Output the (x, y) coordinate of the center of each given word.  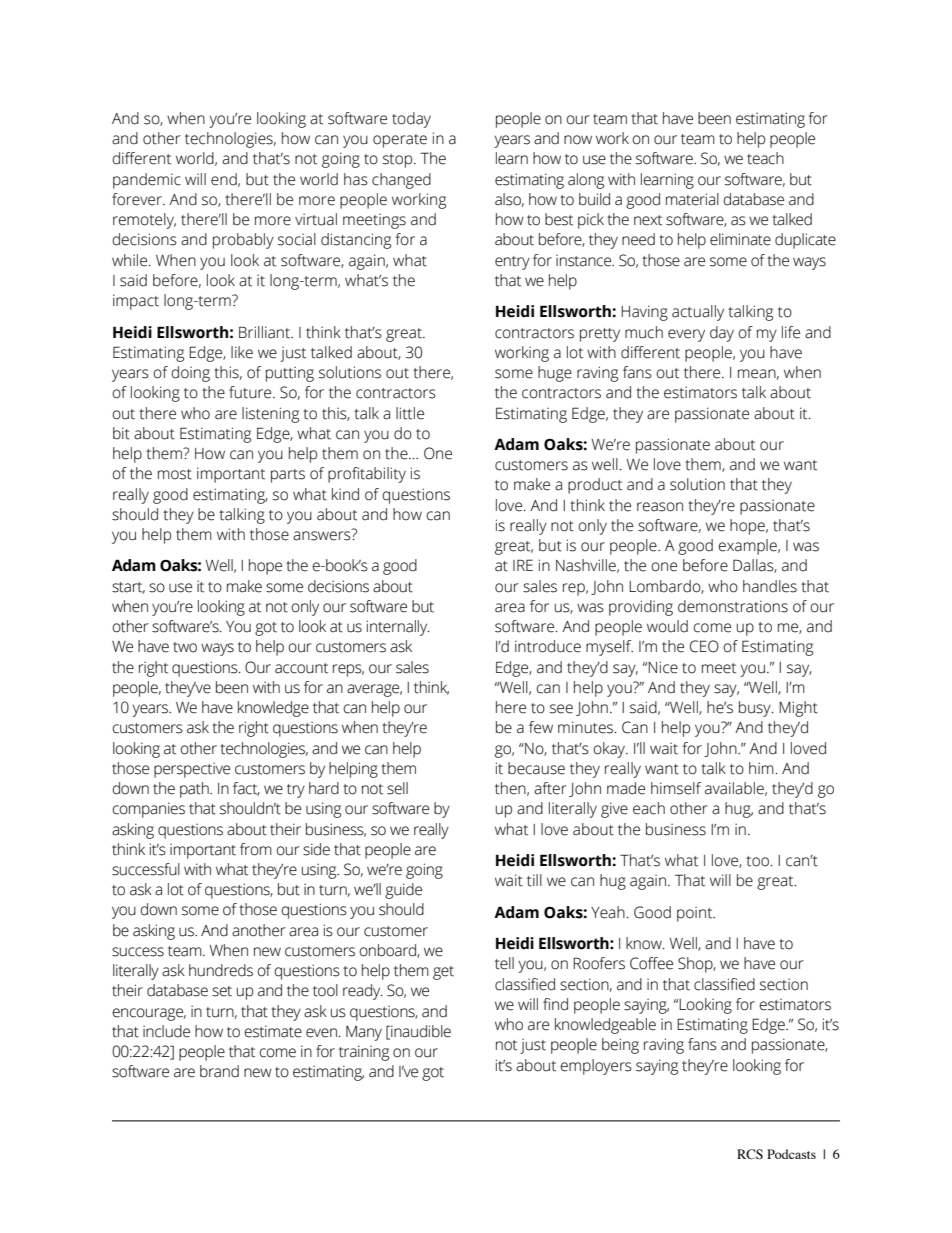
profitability (367, 475)
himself (676, 788)
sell (397, 788)
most (175, 474)
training (364, 1053)
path (195, 790)
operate (400, 141)
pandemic (147, 181)
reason (660, 507)
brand (219, 1071)
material (692, 199)
